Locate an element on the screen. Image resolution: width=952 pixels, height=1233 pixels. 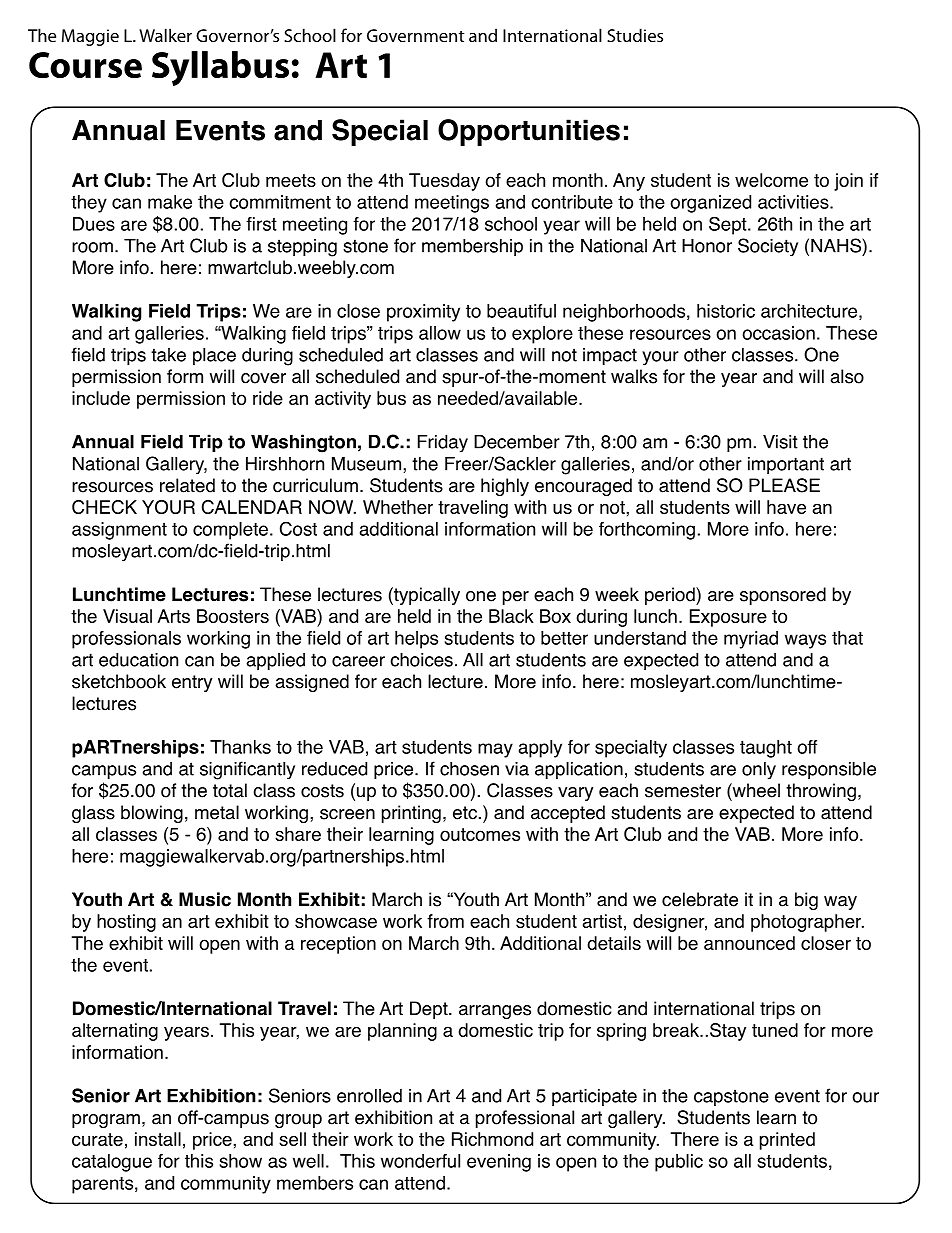
Government is located at coordinates (415, 35).
